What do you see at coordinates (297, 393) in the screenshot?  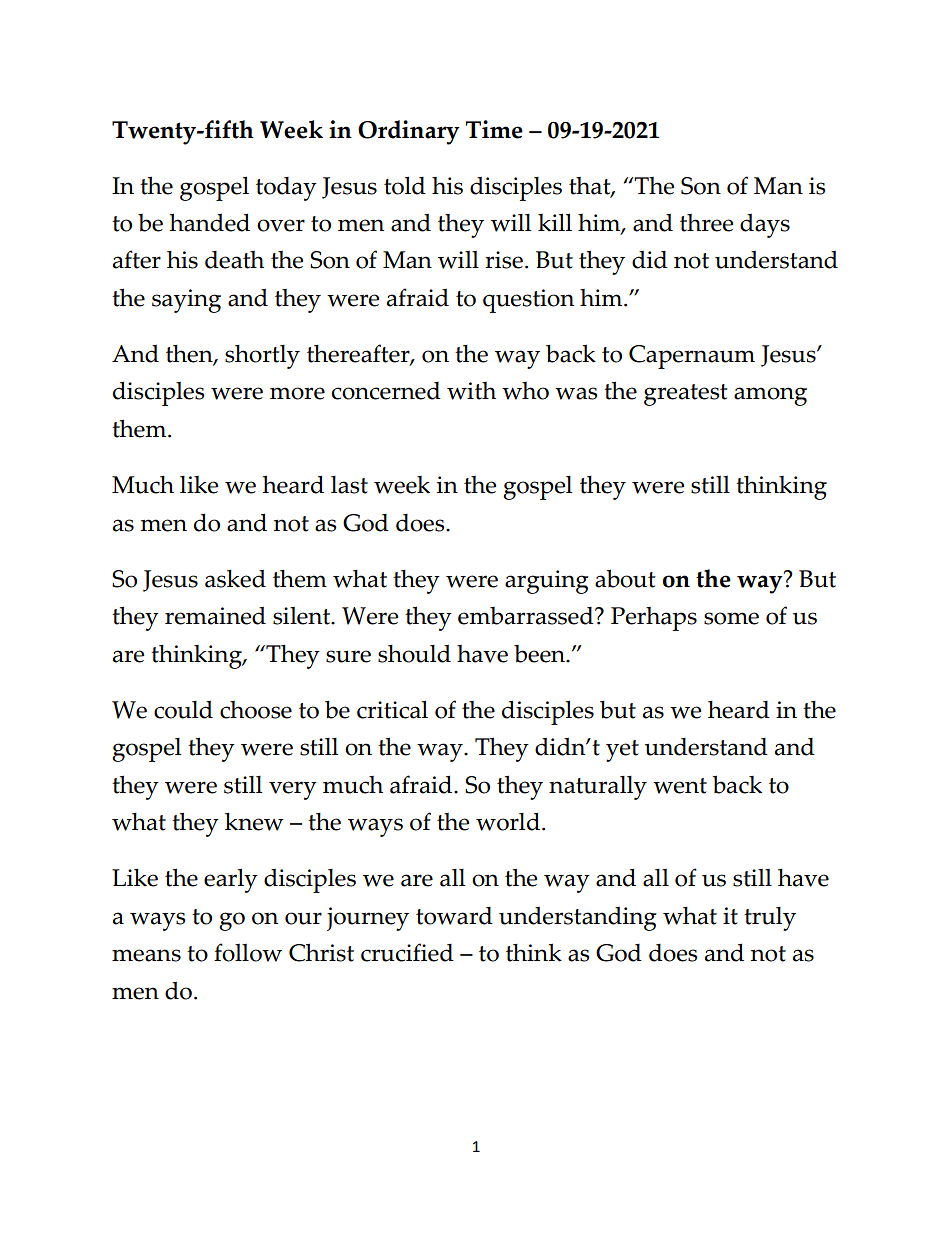 I see `more` at bounding box center [297, 393].
